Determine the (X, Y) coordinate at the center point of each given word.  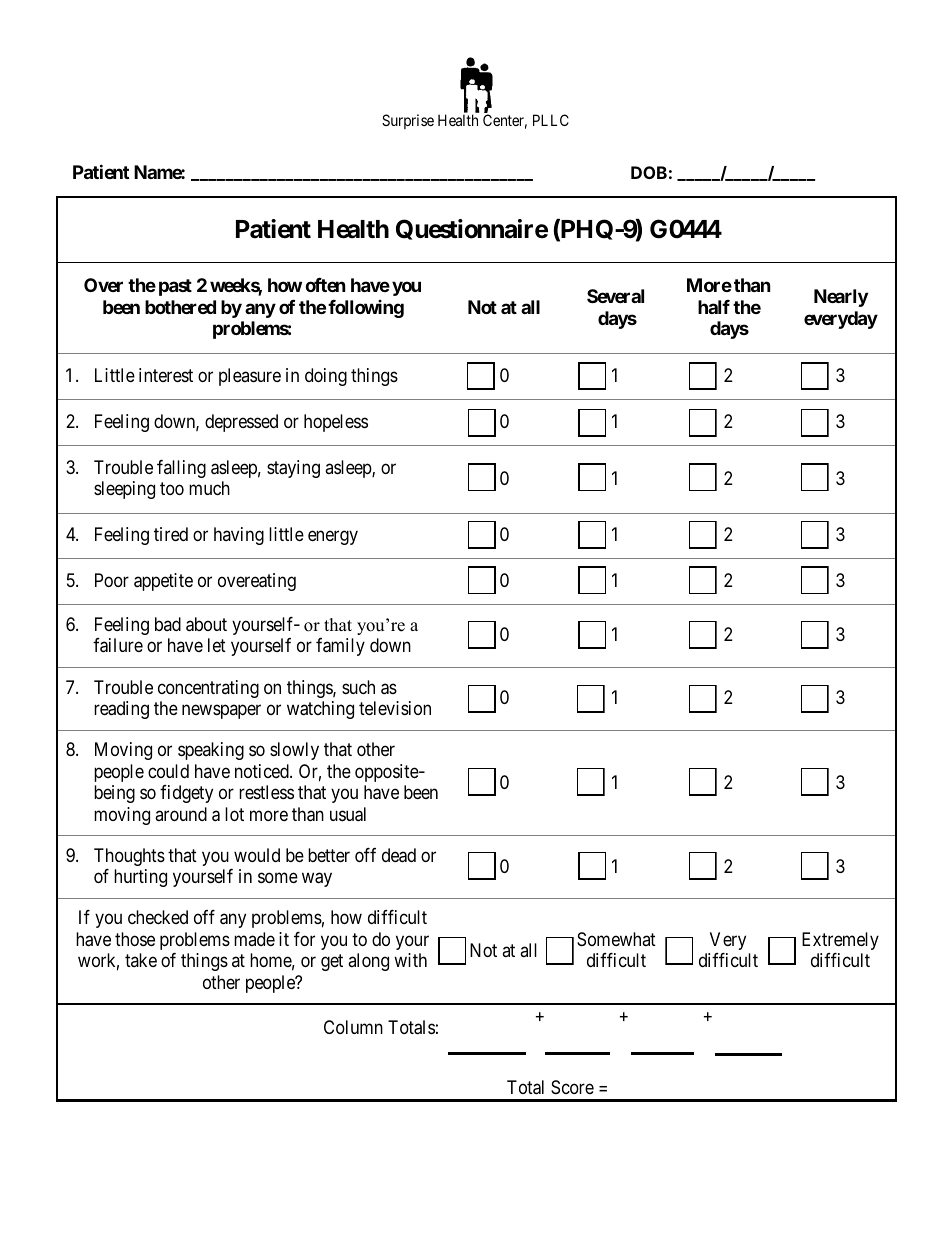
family (340, 647)
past (175, 287)
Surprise (408, 121)
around (181, 814)
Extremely (840, 941)
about (206, 624)
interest (166, 375)
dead (399, 855)
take (141, 960)
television (395, 708)
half (714, 307)
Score (572, 1087)
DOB (649, 172)
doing (326, 377)
